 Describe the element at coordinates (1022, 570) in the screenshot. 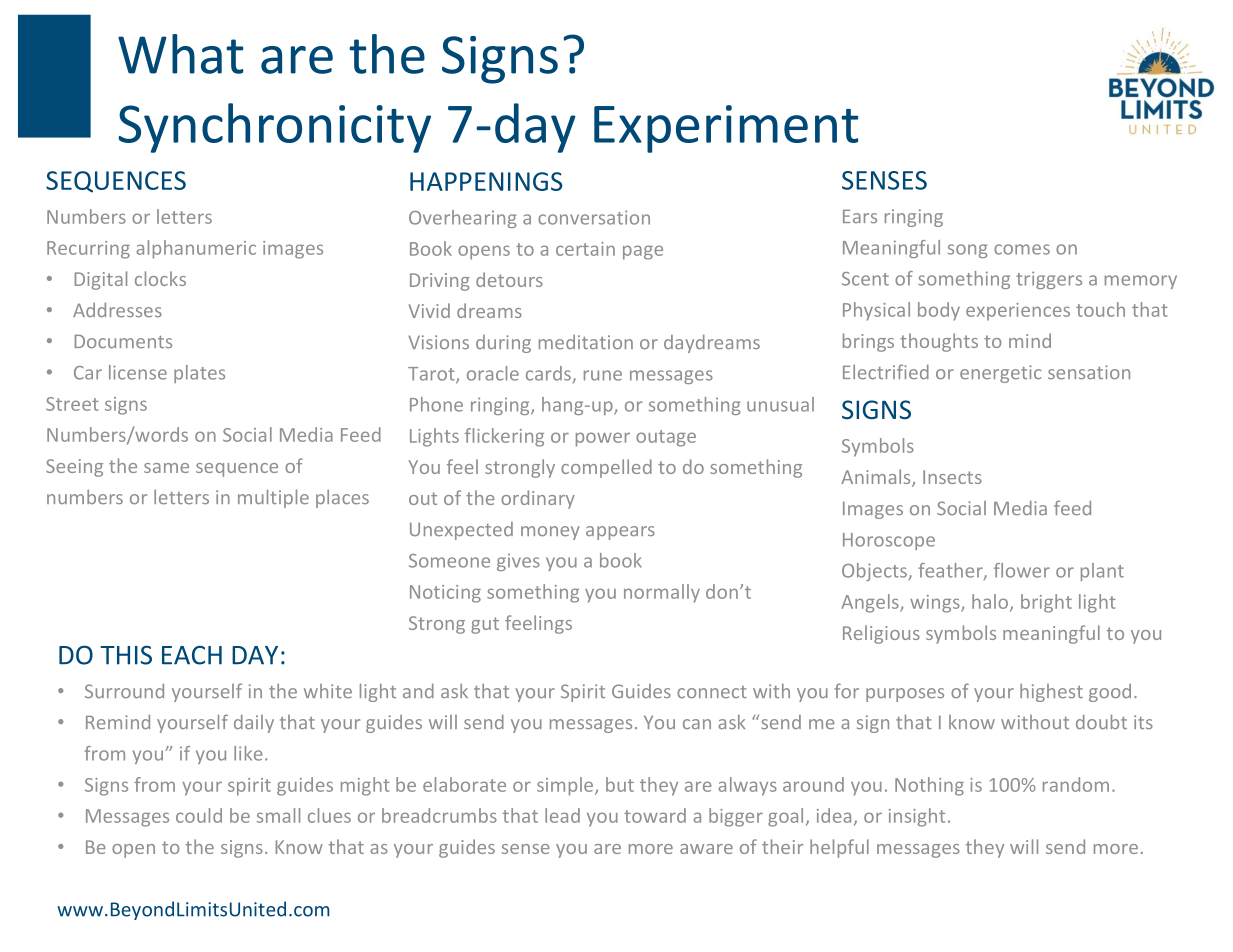

I see `flower` at that location.
